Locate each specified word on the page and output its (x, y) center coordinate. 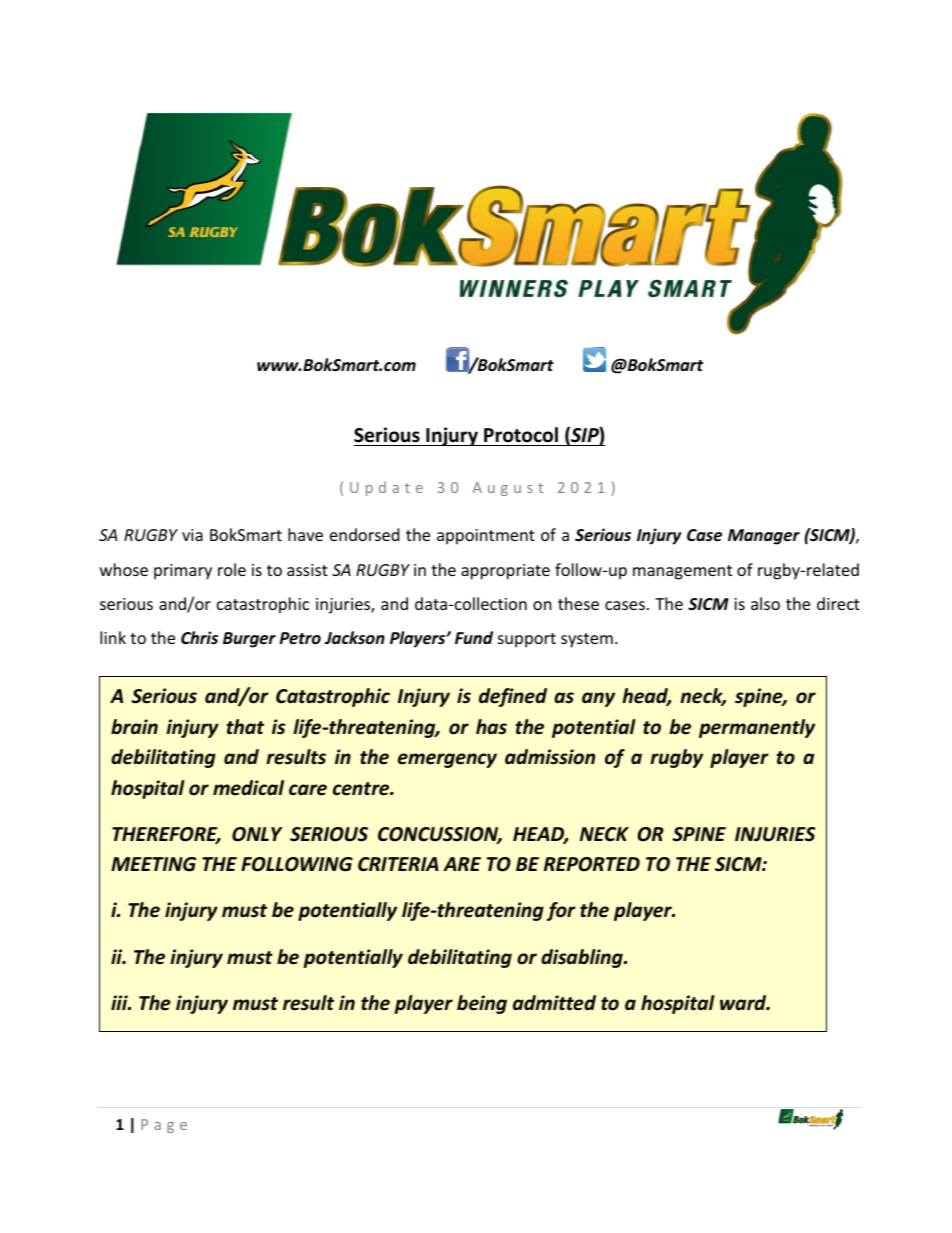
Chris (199, 638)
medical (248, 788)
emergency (447, 760)
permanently (757, 728)
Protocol (521, 435)
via (192, 535)
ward (744, 1003)
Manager (764, 537)
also (765, 603)
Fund (474, 637)
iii (120, 1002)
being (482, 1004)
